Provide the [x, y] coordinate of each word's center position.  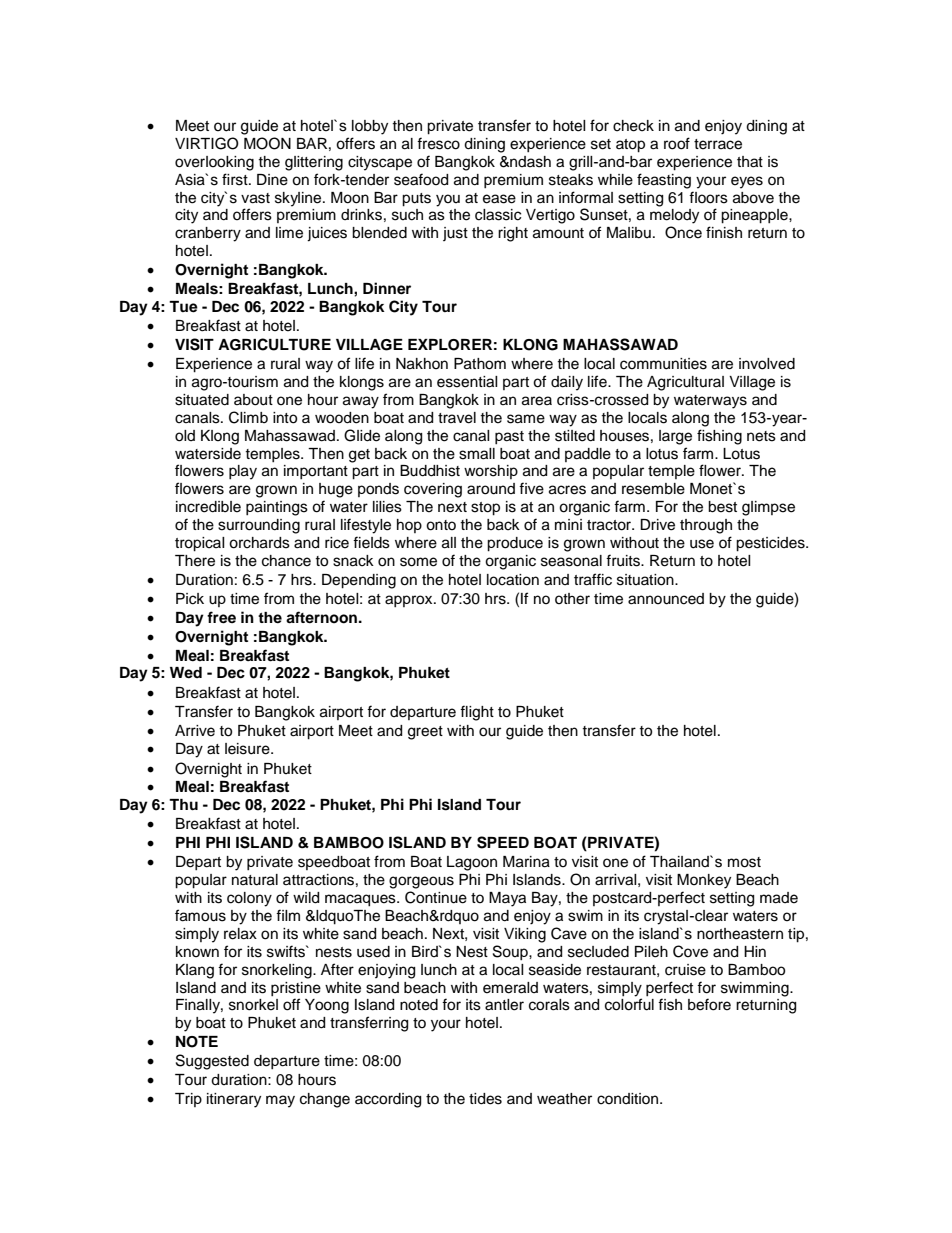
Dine [272, 180]
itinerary [234, 1100]
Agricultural [685, 383]
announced [666, 599]
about [253, 400]
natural [255, 880]
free [221, 617]
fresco [438, 143]
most [744, 862]
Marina [526, 862]
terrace [718, 144]
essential [467, 382]
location [513, 580]
